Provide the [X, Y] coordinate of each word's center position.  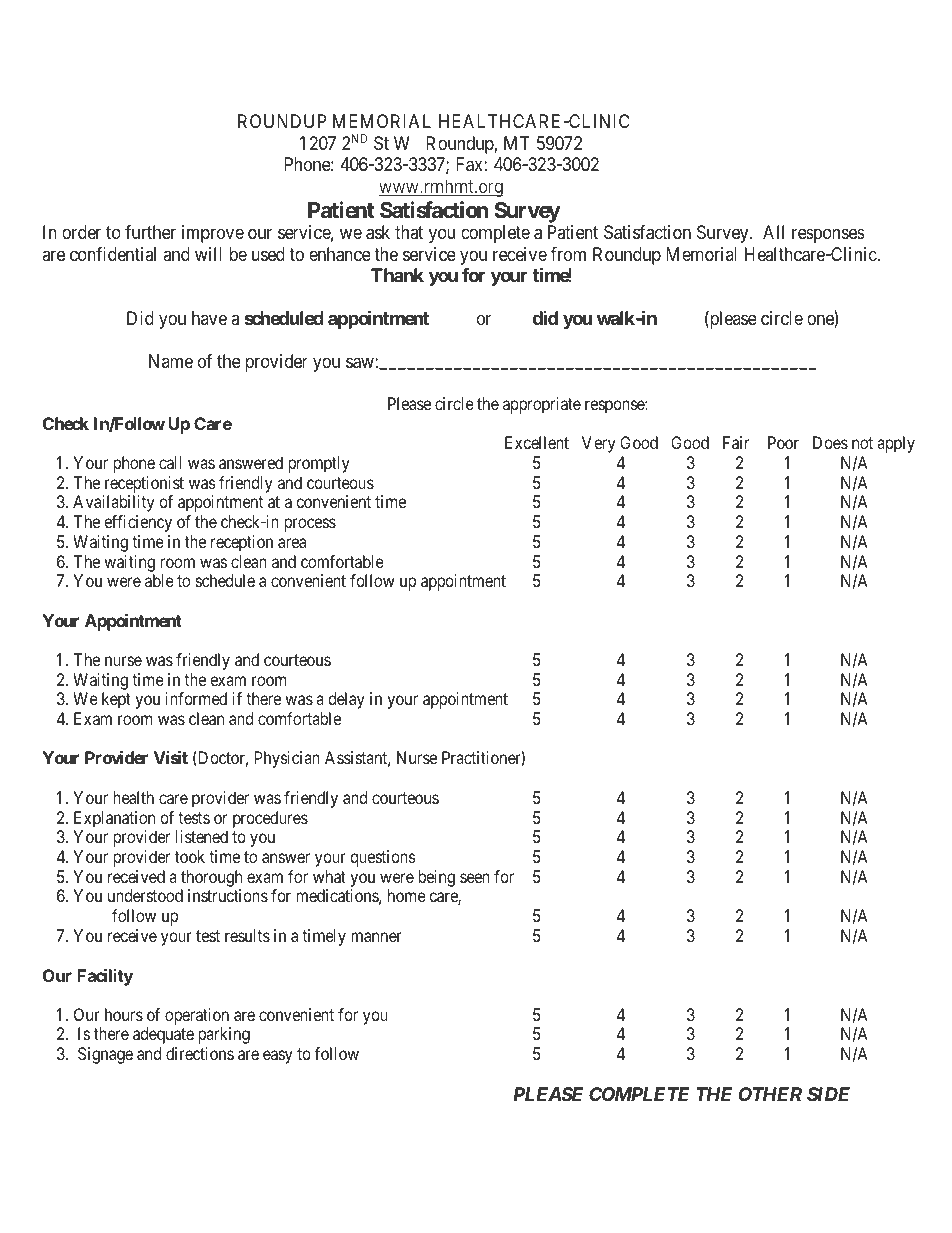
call [170, 462]
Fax [469, 164]
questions [383, 858]
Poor [783, 442]
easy [278, 1057]
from [568, 254]
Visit [171, 757]
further [150, 232]
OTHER [770, 1094]
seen [475, 878]
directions [200, 1053]
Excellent [537, 442]
